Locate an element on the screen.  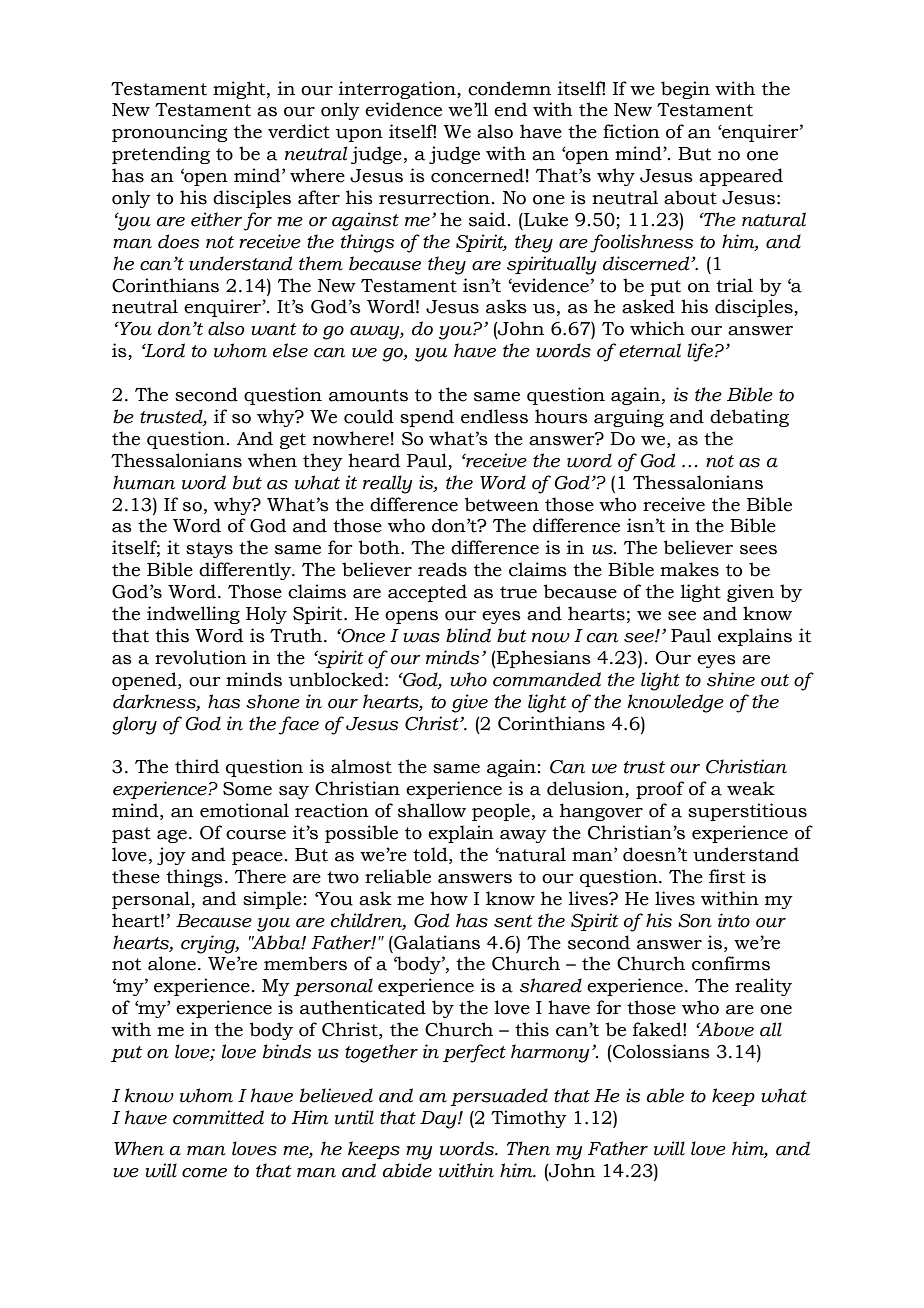
blind is located at coordinates (468, 635).
